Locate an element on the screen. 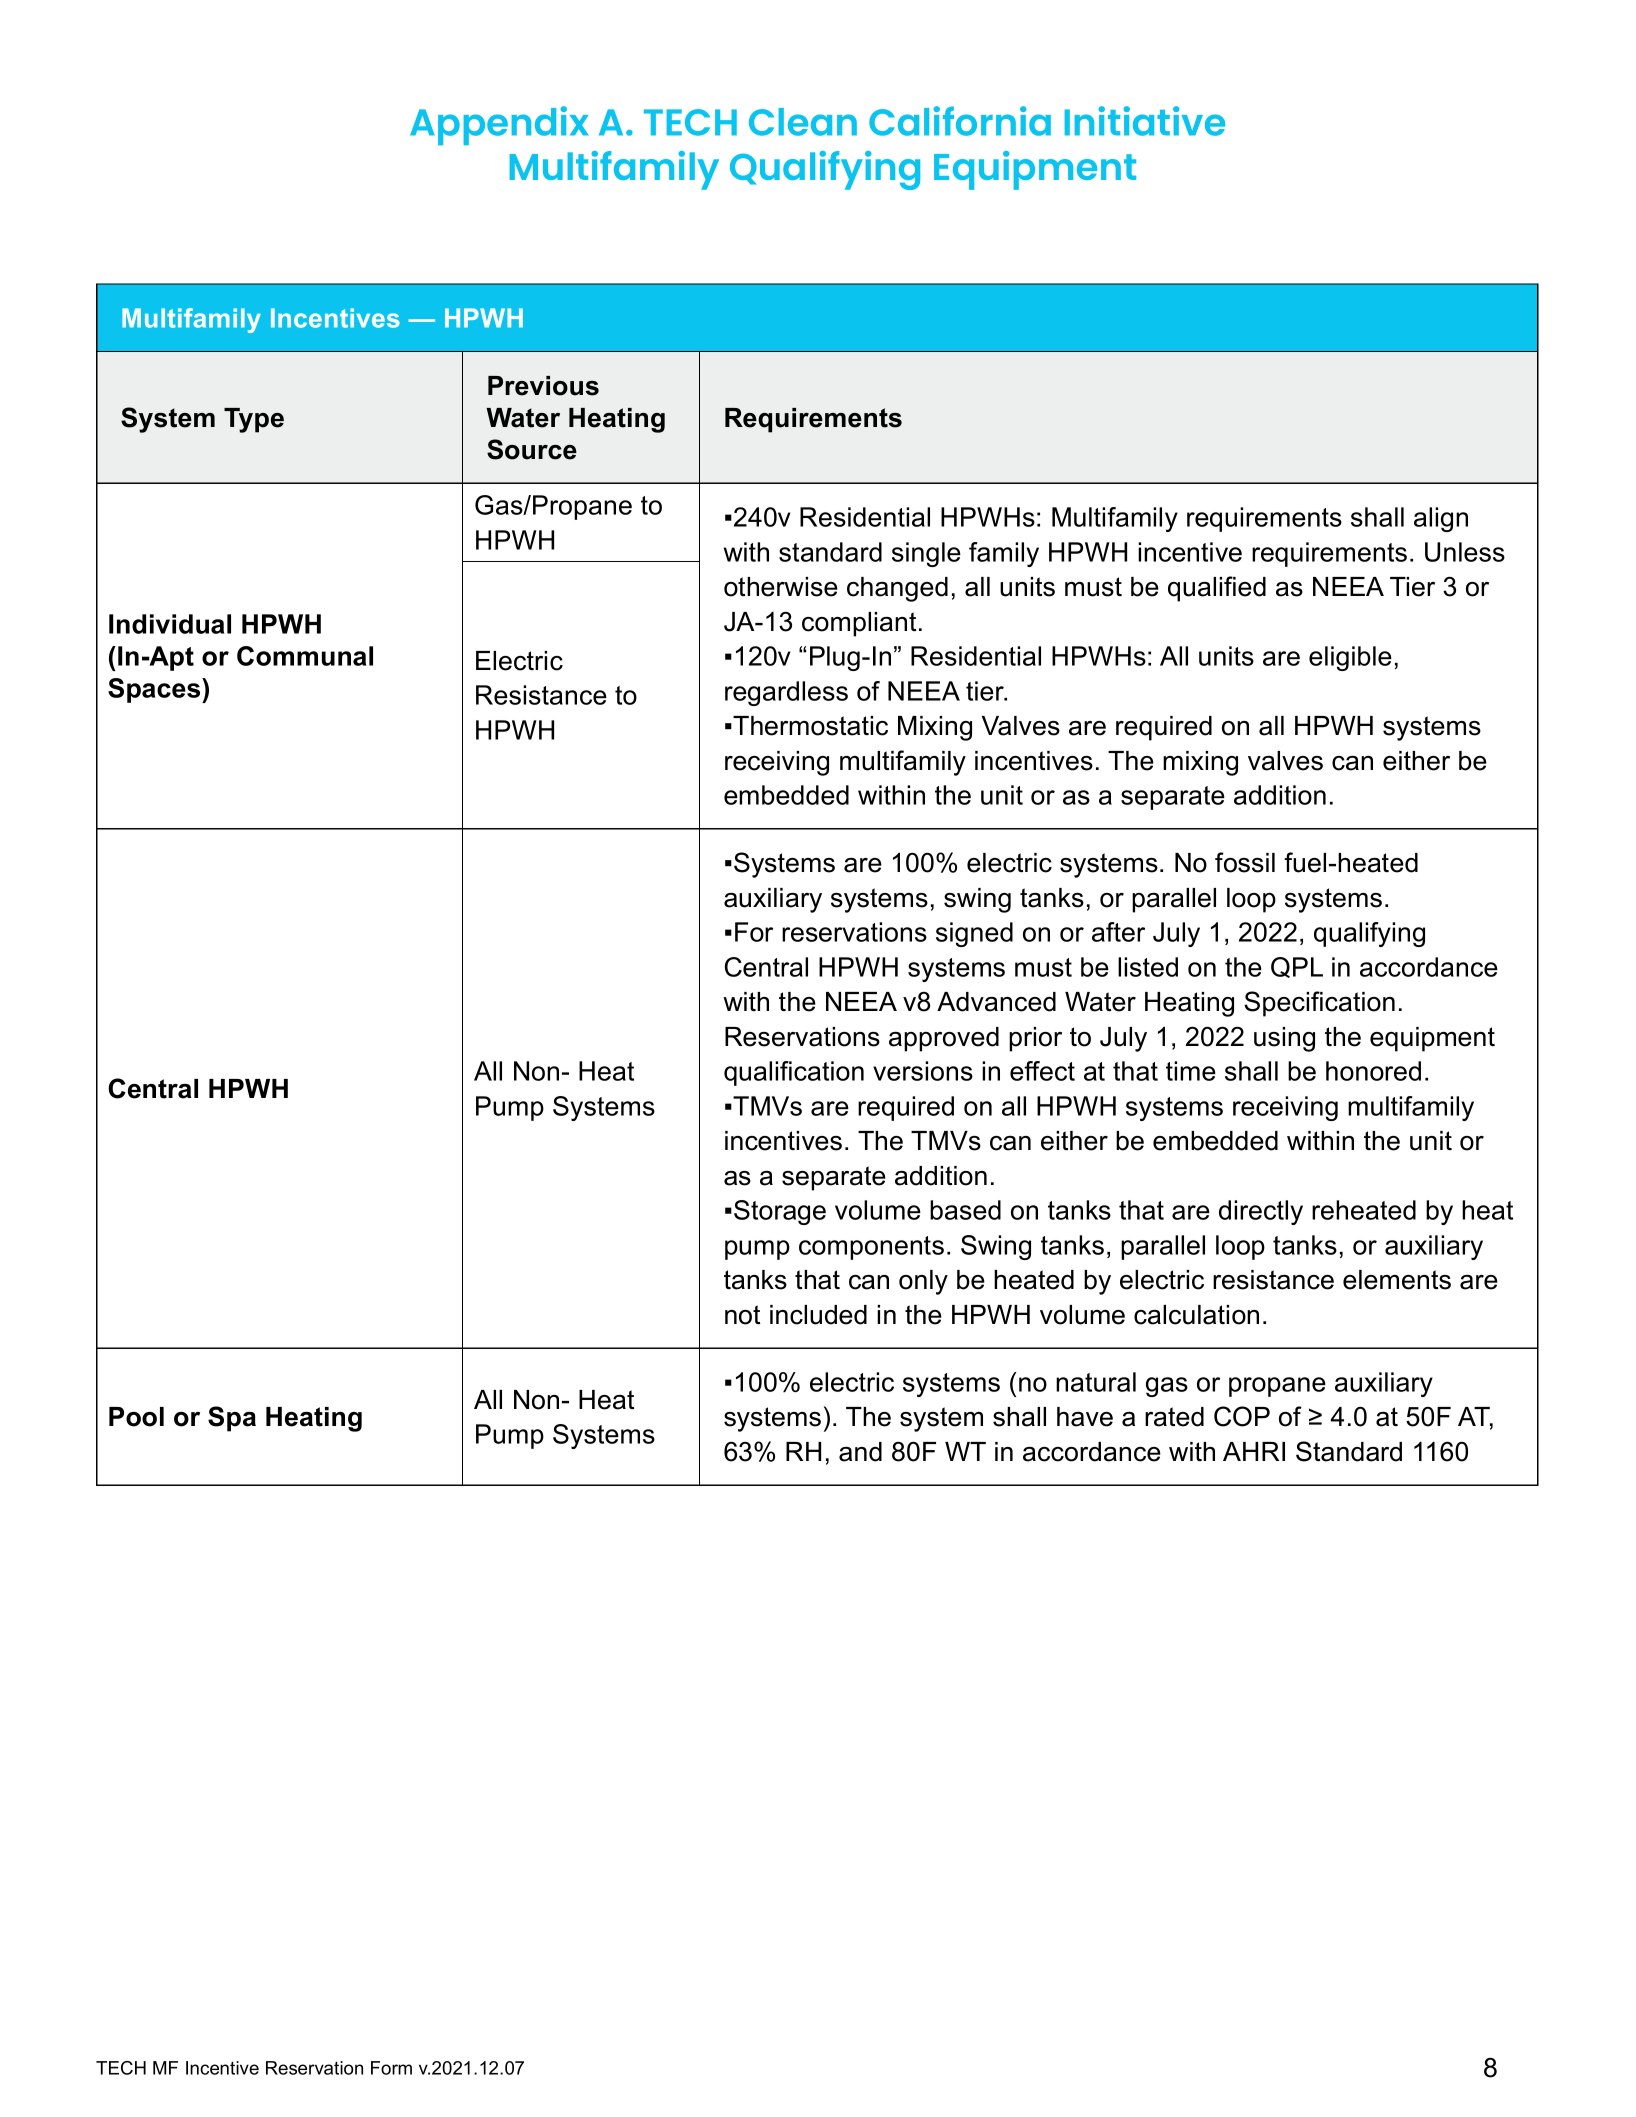 This screenshot has width=1636, height=2117. qualification is located at coordinates (794, 1073).
